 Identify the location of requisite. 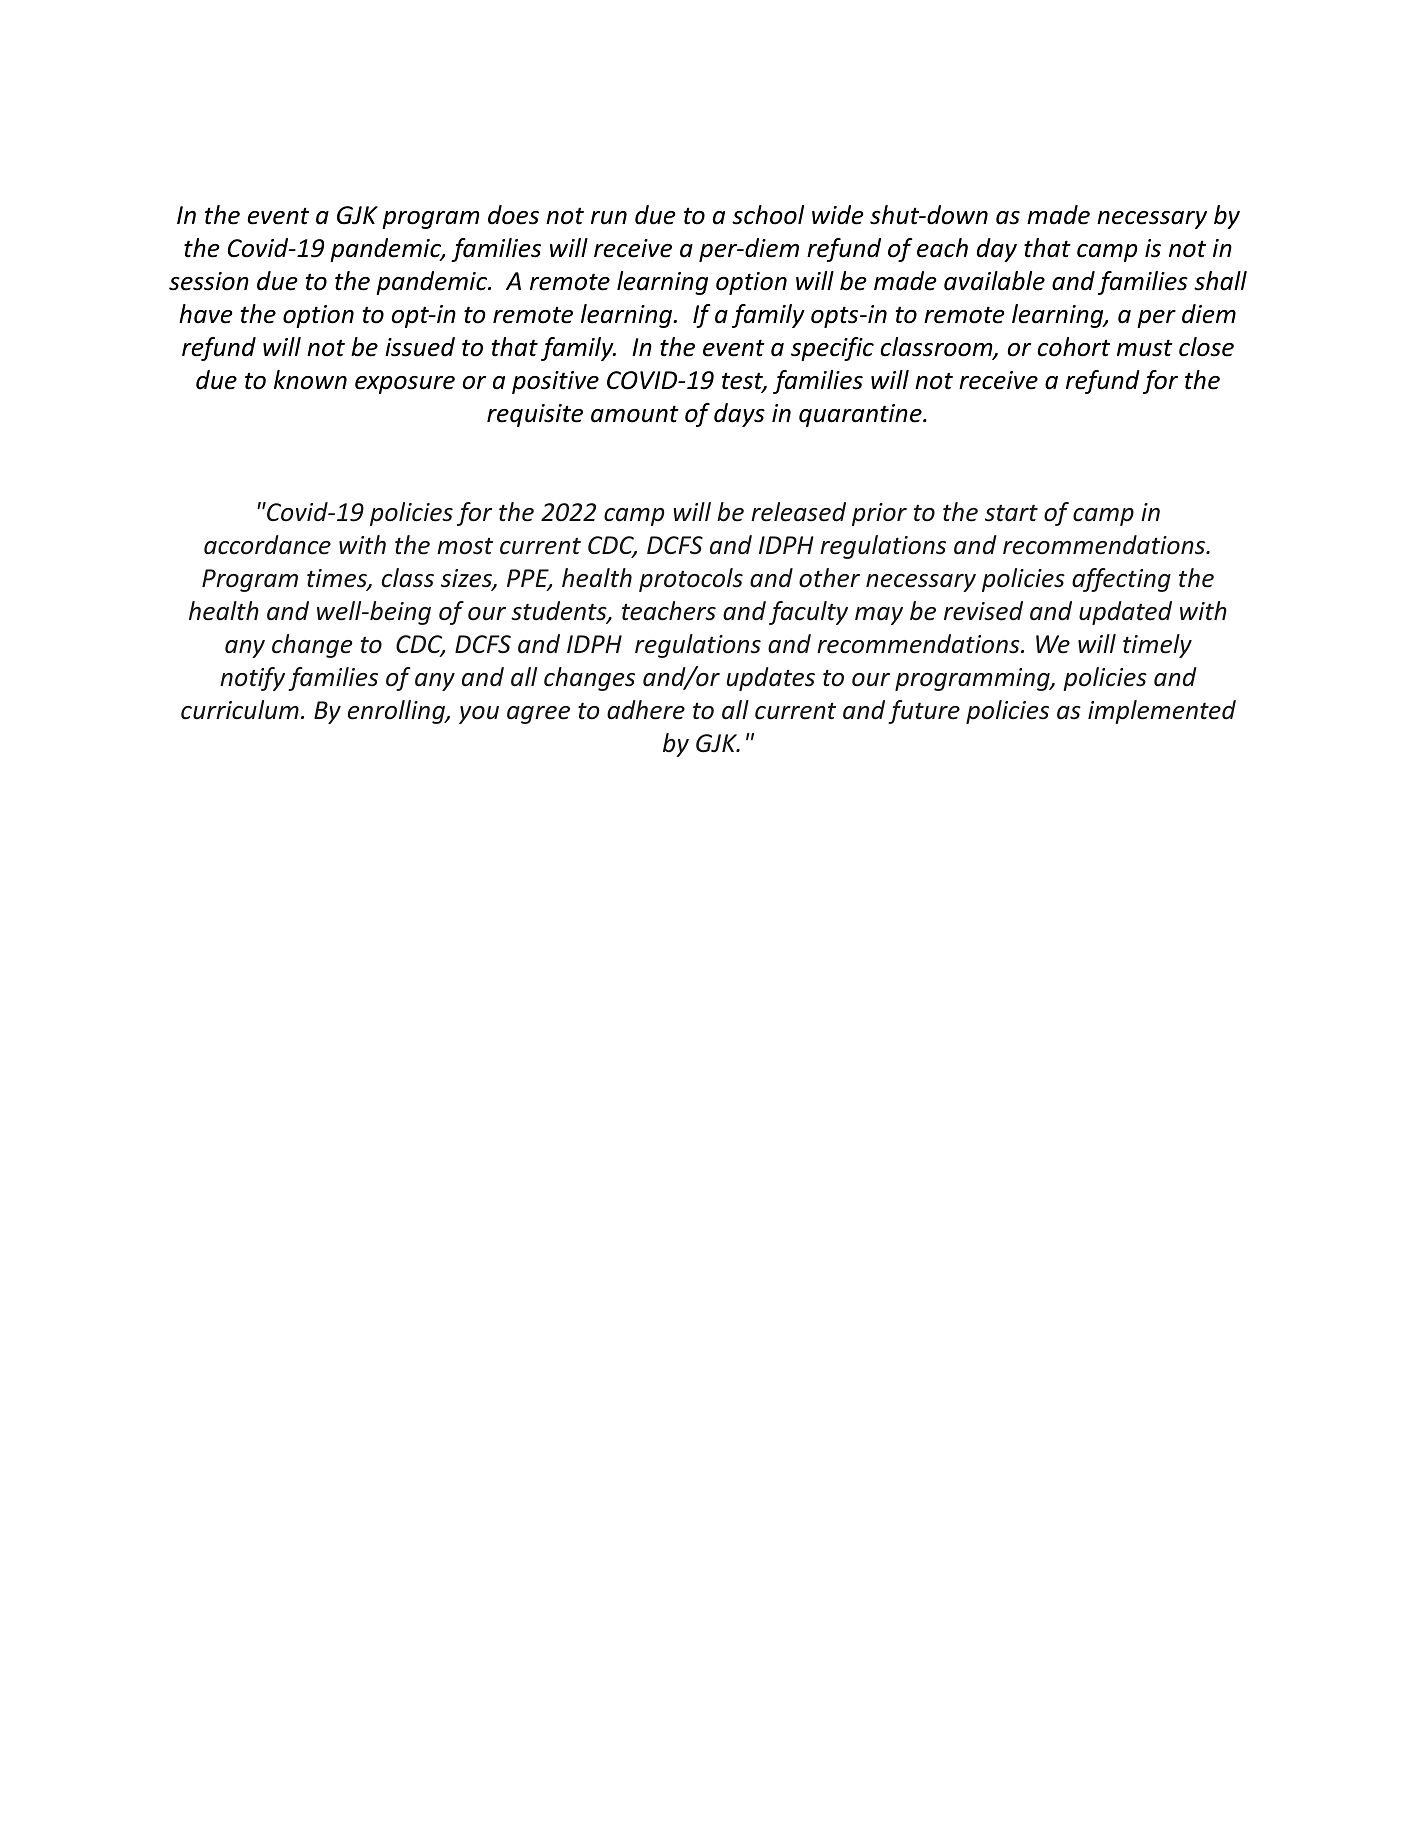
(535, 415).
